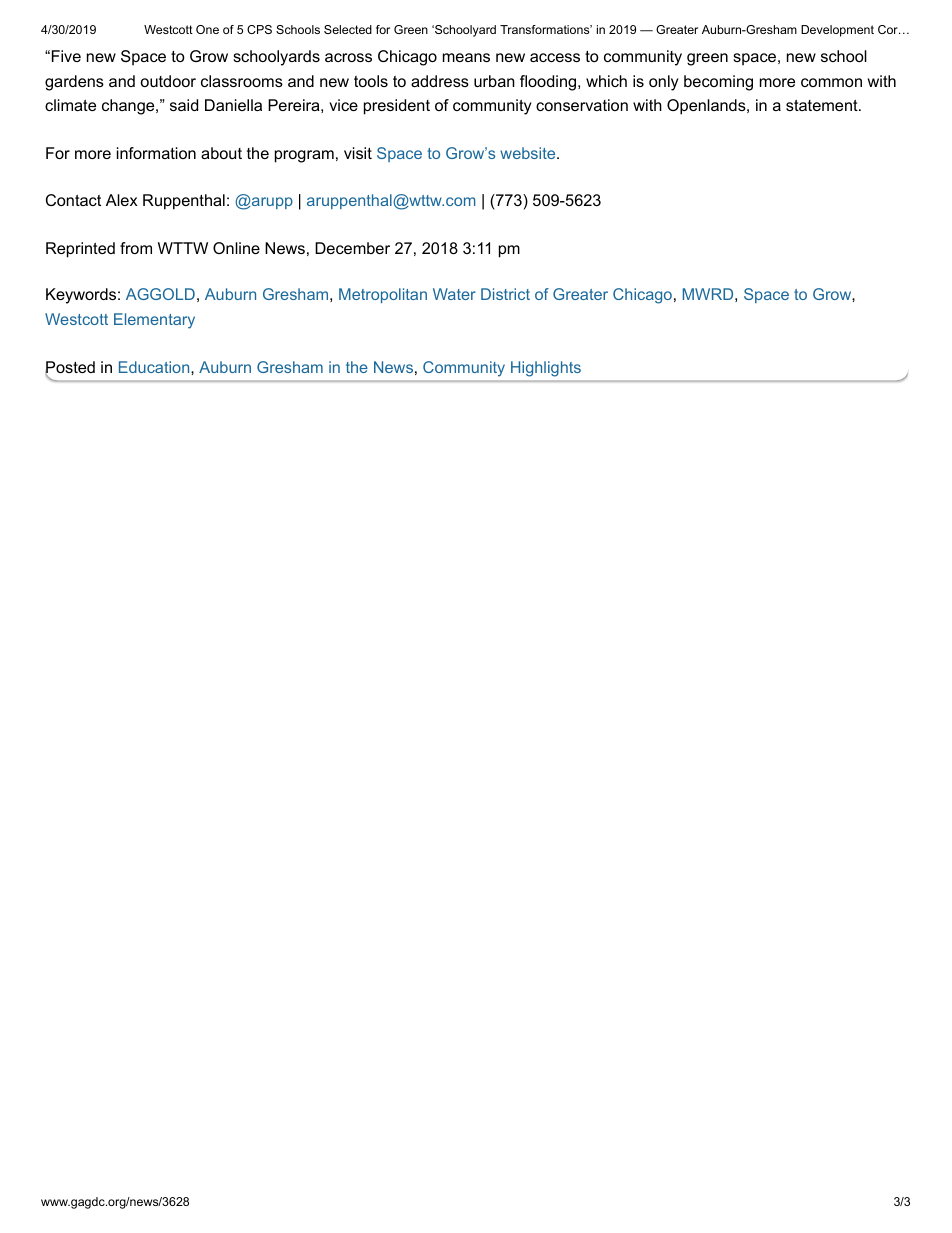 The image size is (952, 1233). What do you see at coordinates (546, 369) in the screenshot?
I see `Highlights` at bounding box center [546, 369].
